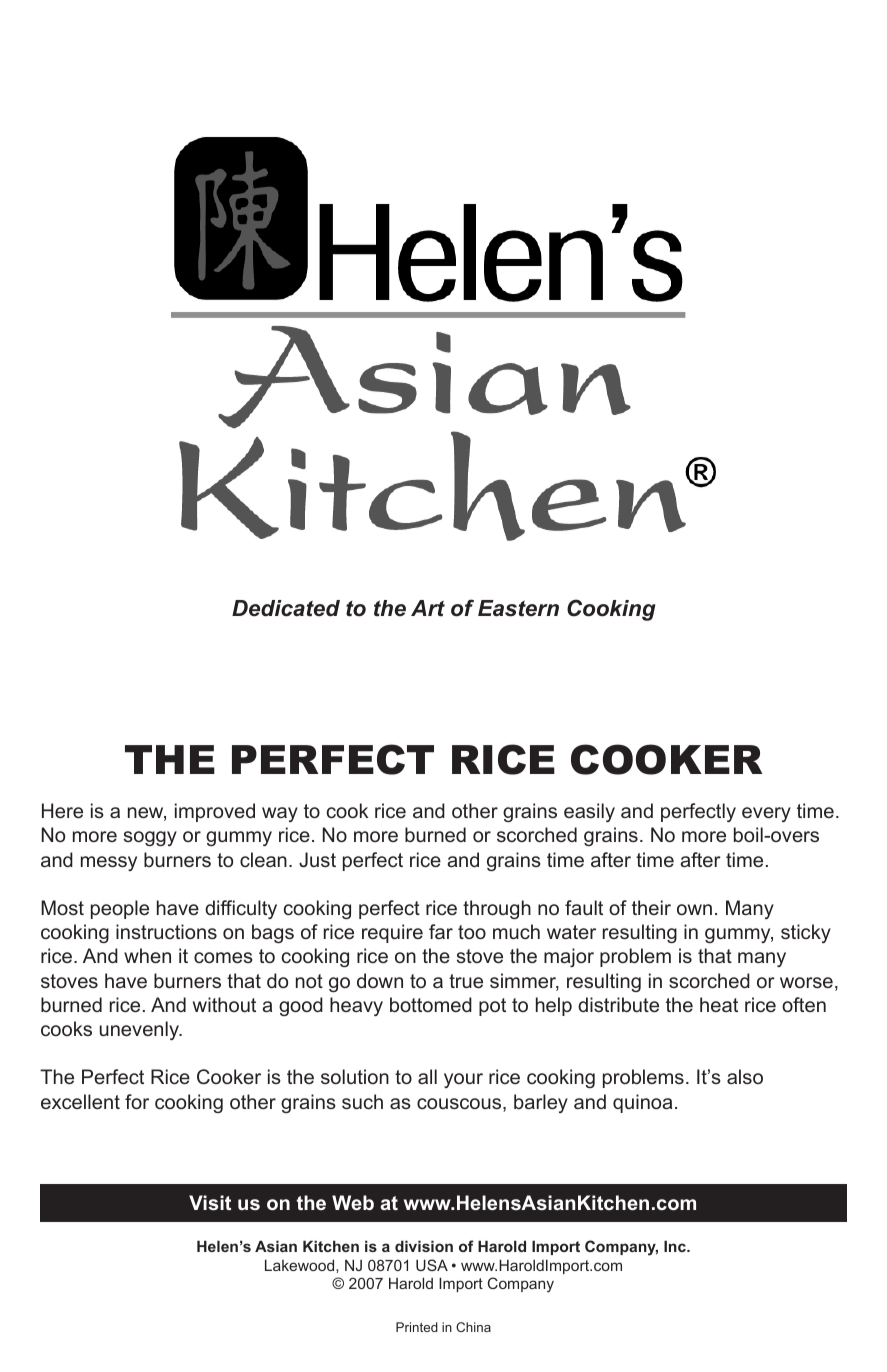 Image resolution: width=887 pixels, height=1372 pixels. What do you see at coordinates (428, 608) in the screenshot?
I see `Art` at bounding box center [428, 608].
